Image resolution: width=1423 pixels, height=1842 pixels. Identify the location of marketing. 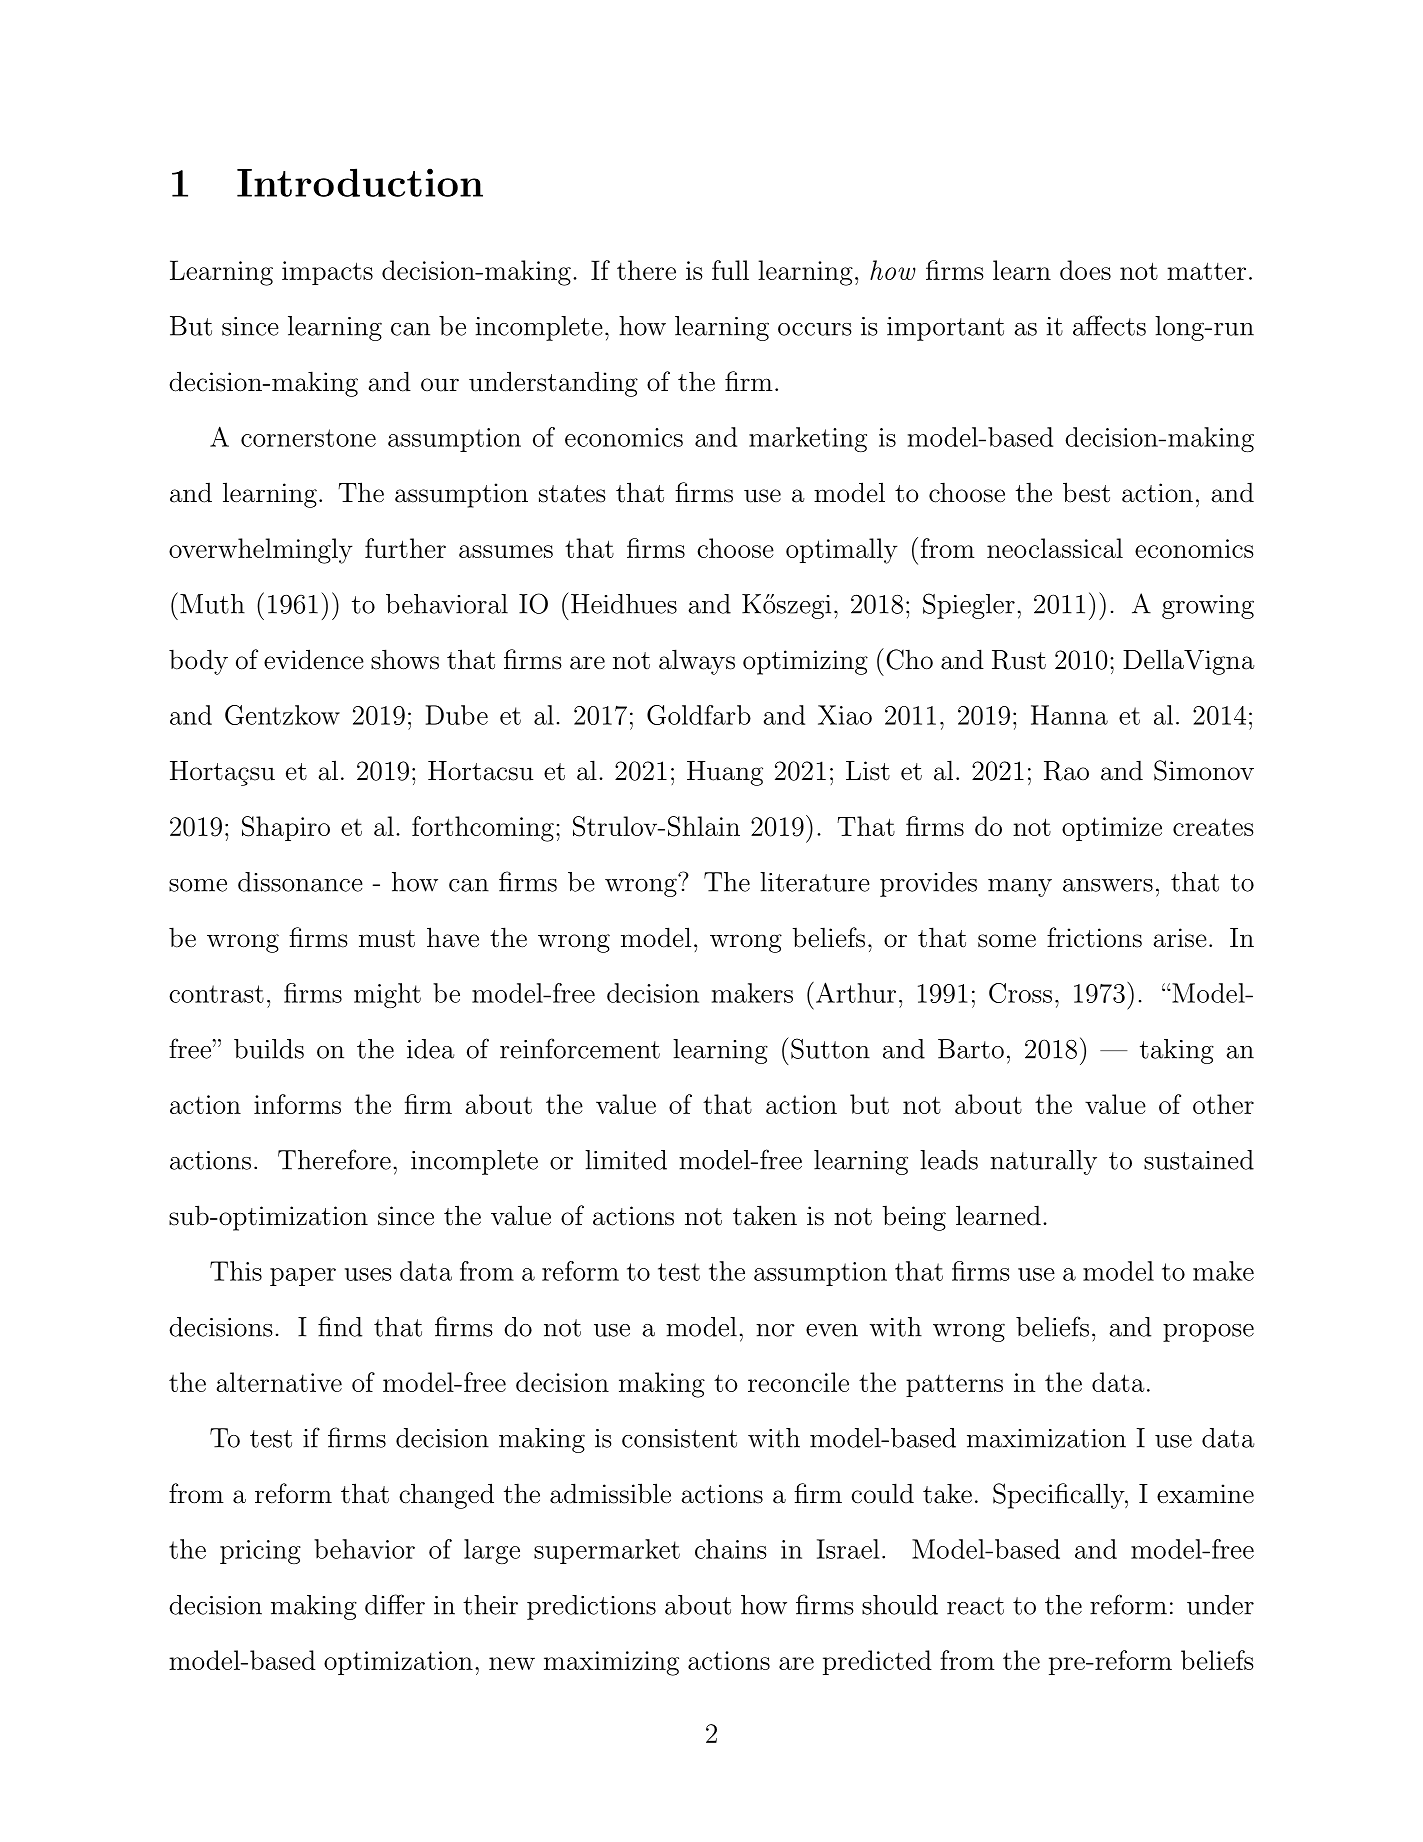
(808, 439).
